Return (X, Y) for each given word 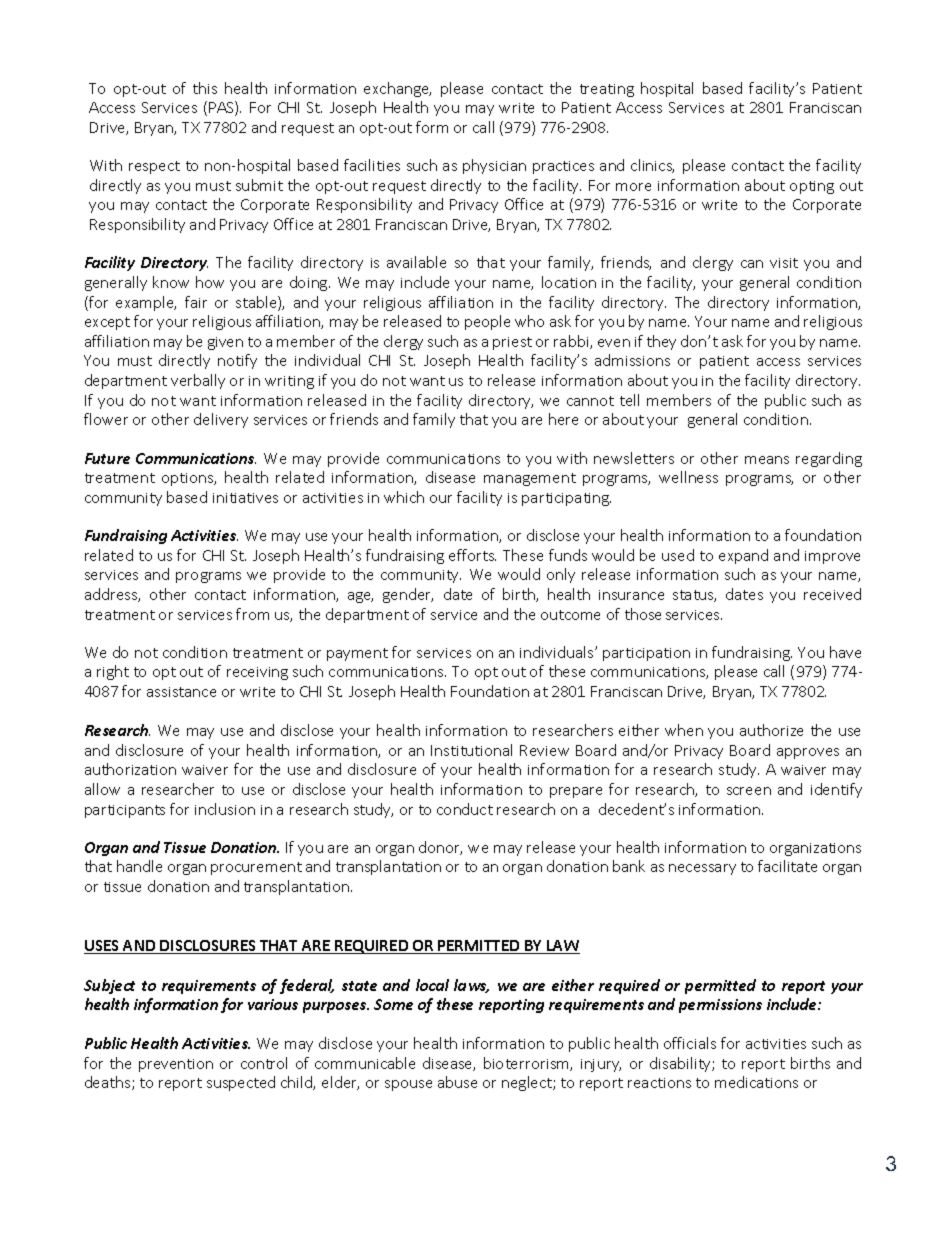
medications (756, 1082)
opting (812, 187)
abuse (457, 1082)
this (205, 88)
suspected (241, 1083)
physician (494, 166)
